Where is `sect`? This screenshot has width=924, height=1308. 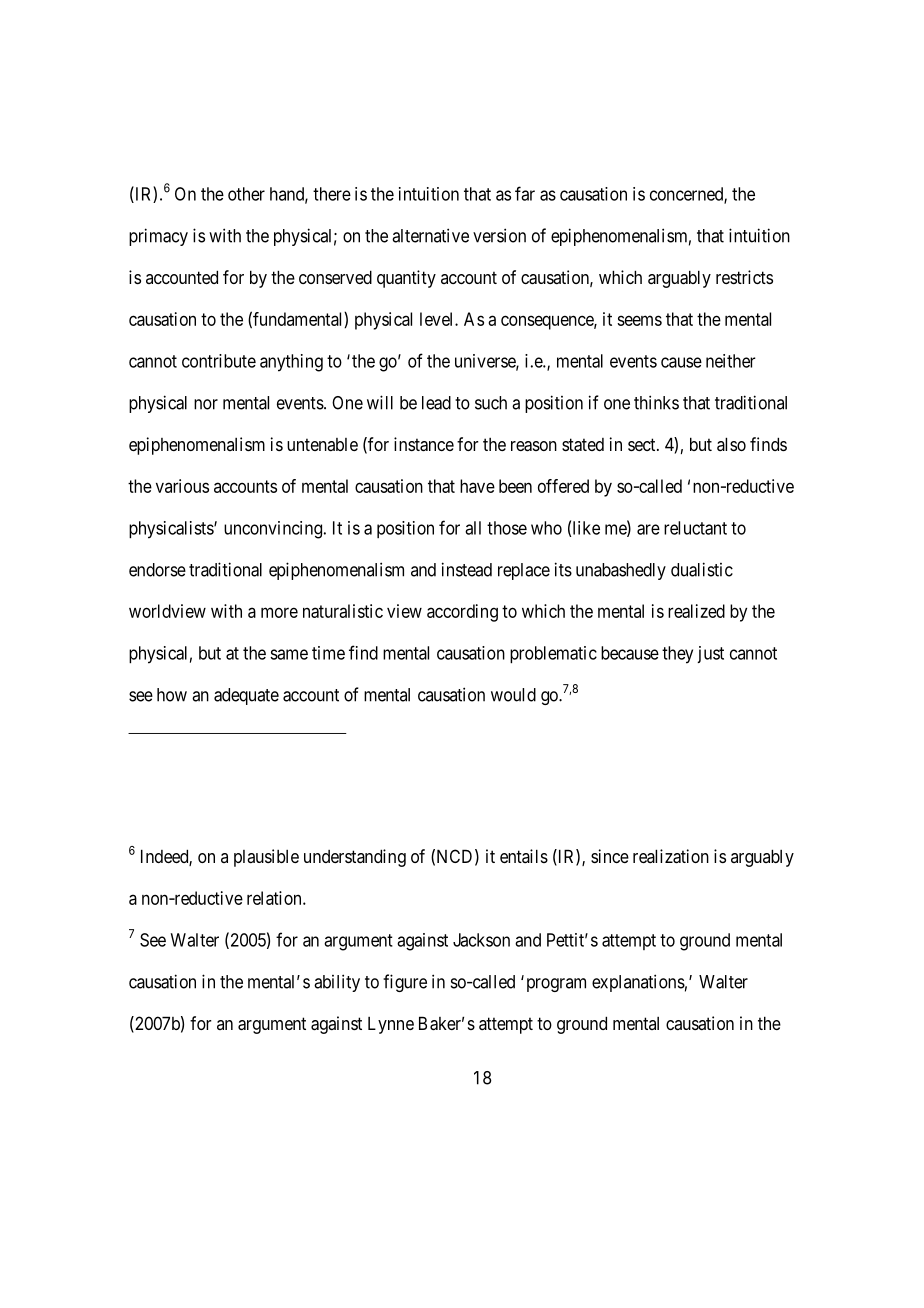 sect is located at coordinates (643, 444).
